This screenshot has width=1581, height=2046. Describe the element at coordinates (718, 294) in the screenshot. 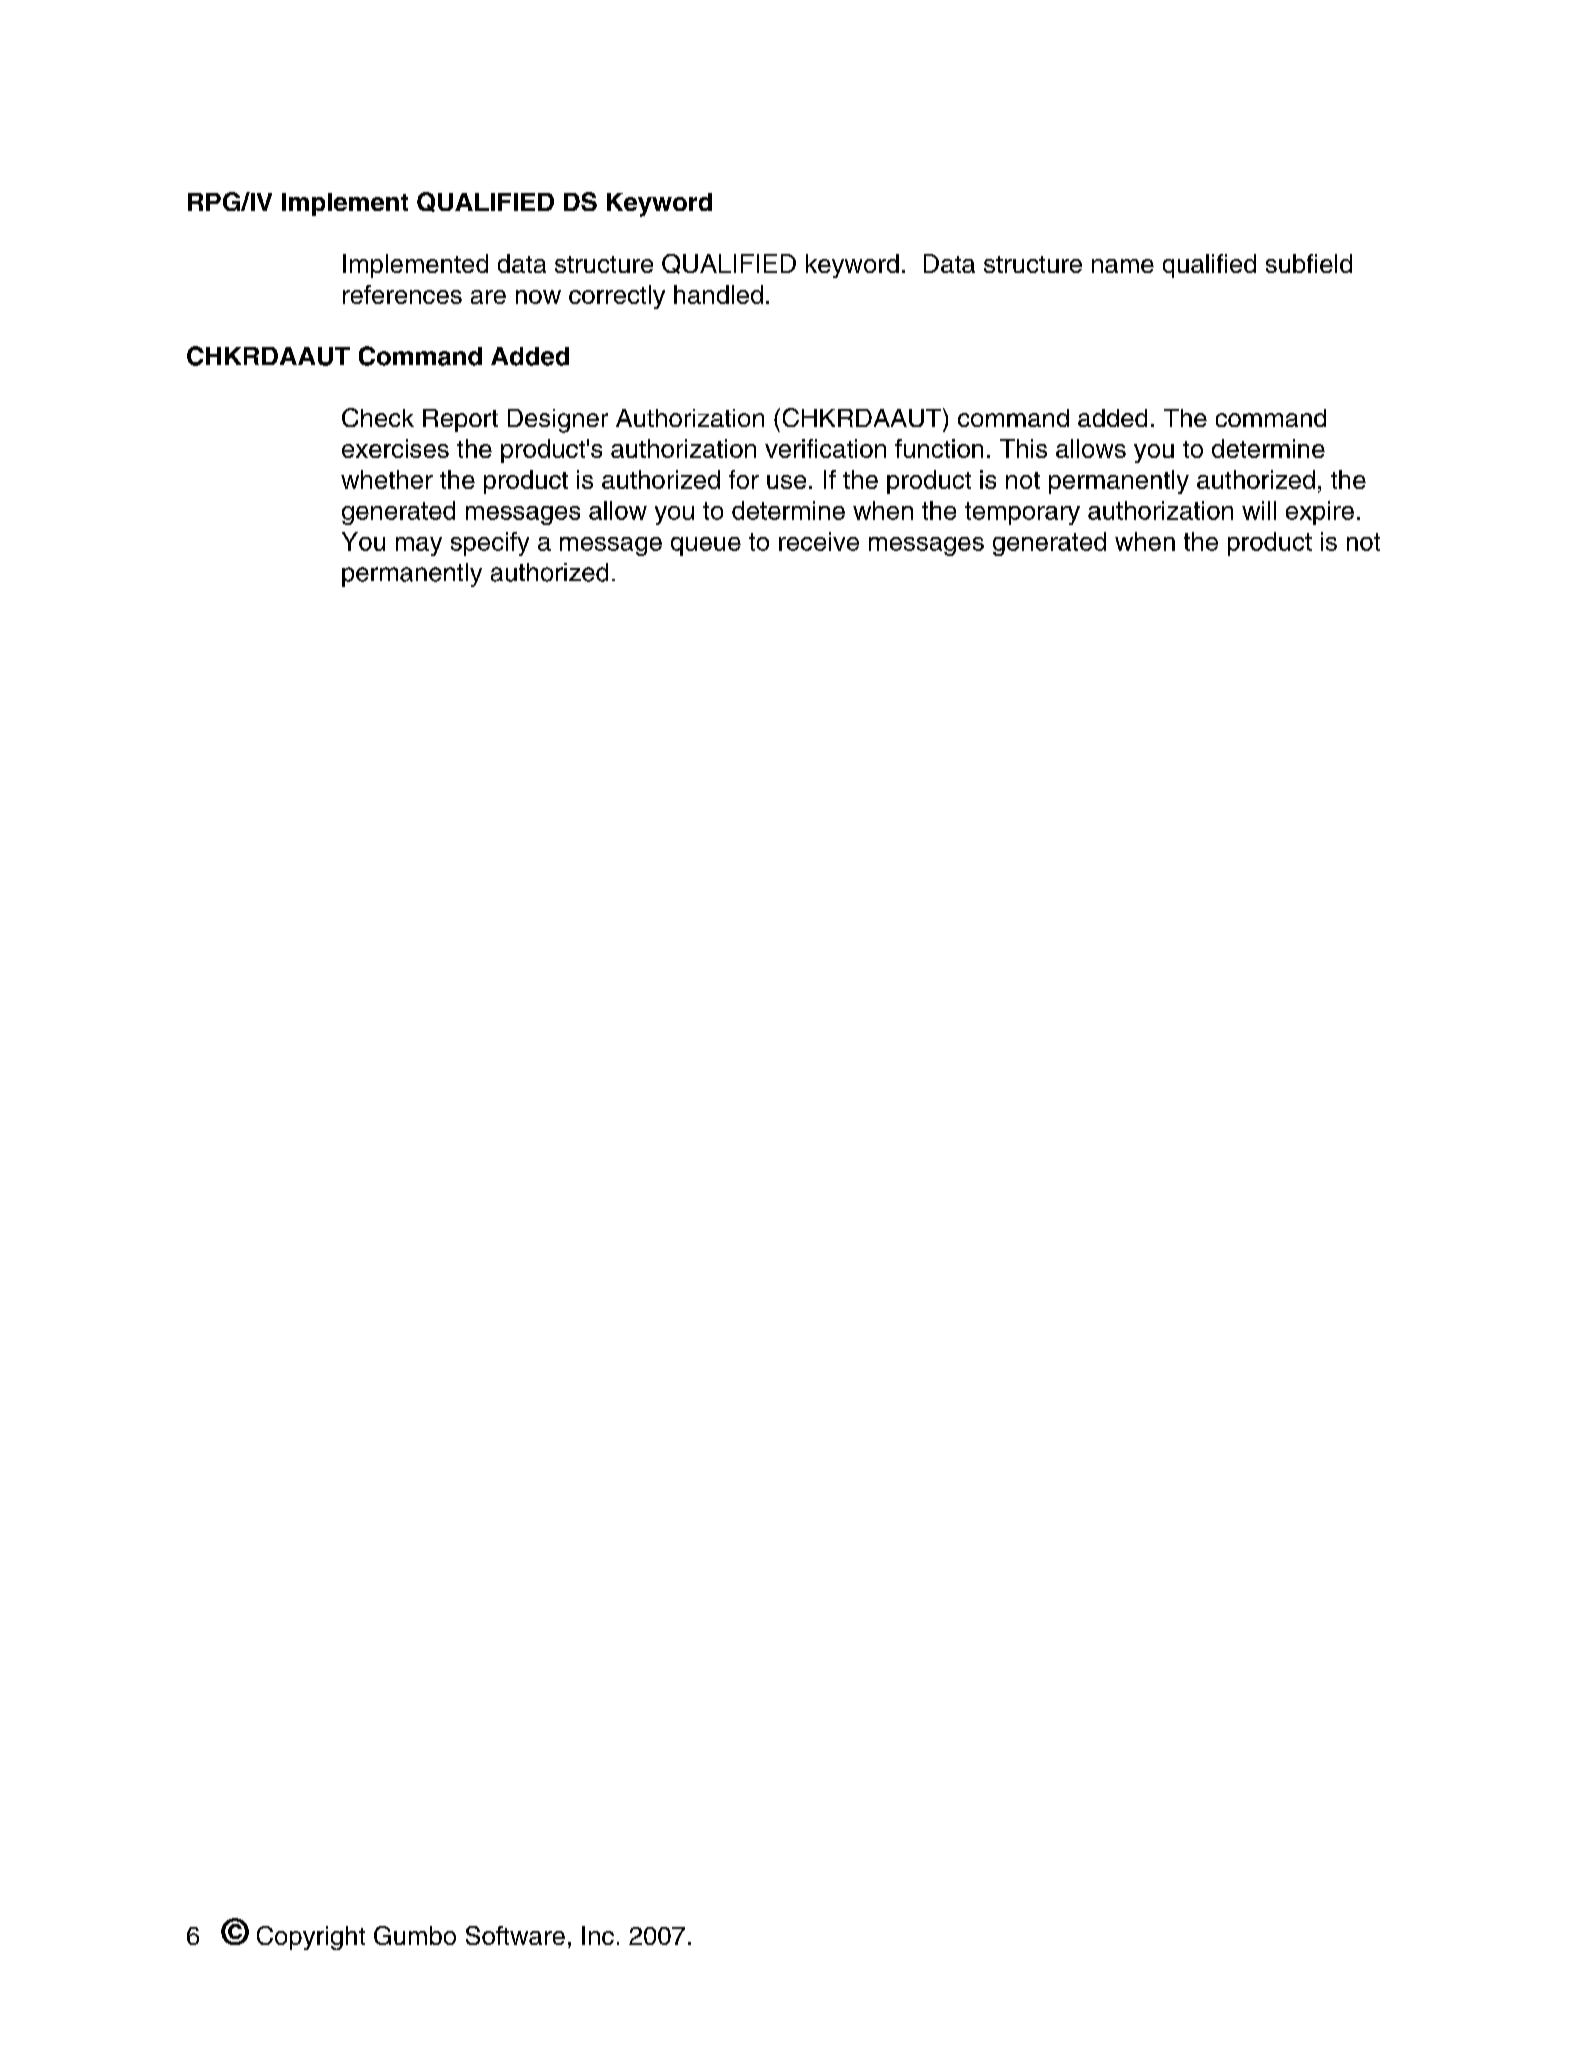

I see `handled` at that location.
